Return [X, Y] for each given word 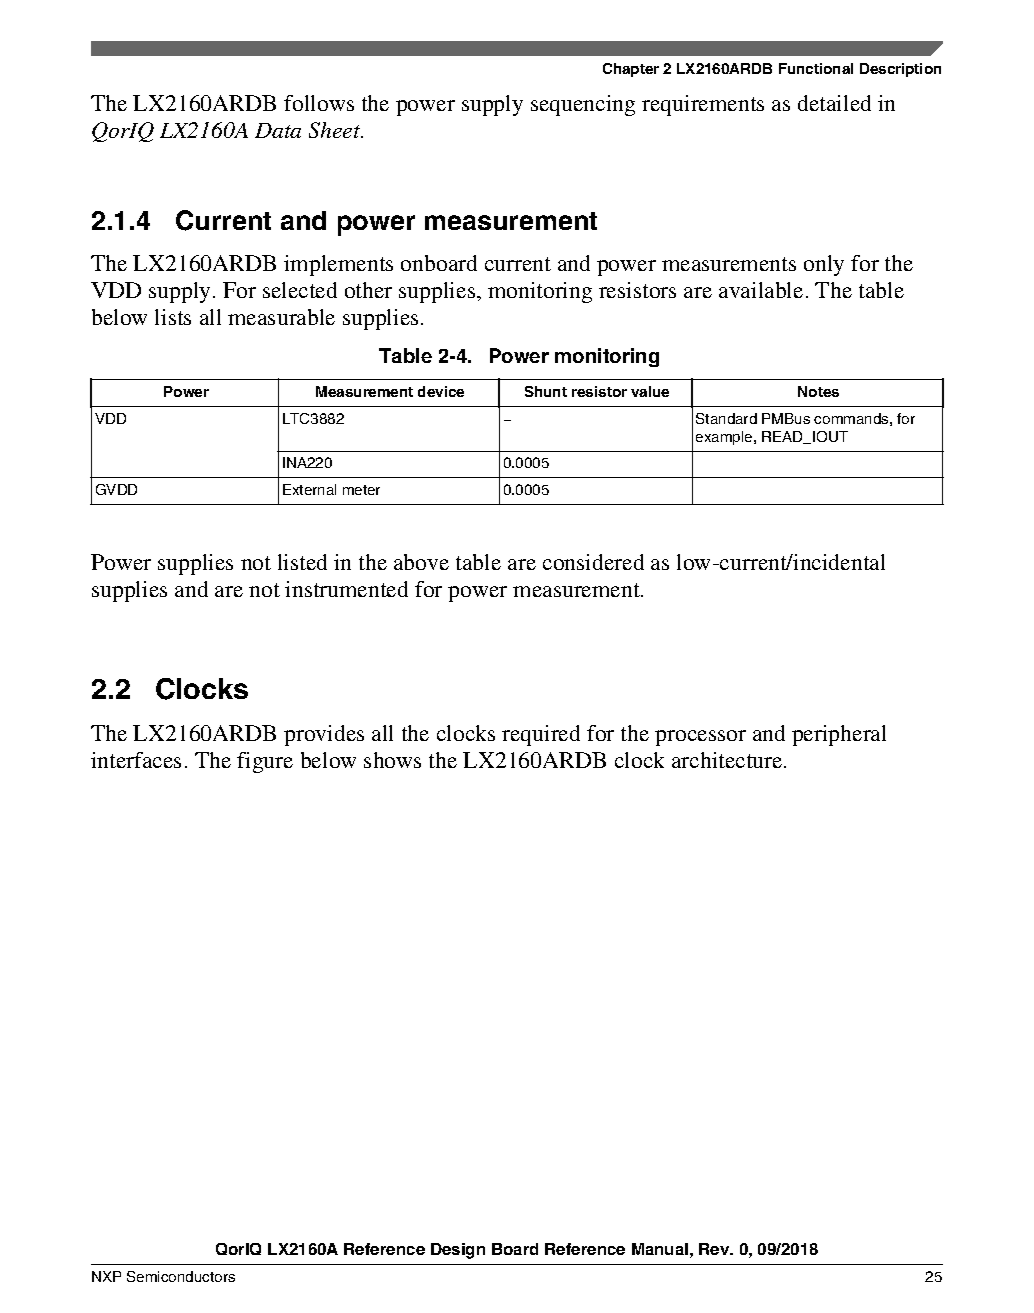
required [541, 735]
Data [278, 130]
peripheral [839, 735]
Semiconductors [181, 1276]
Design [458, 1251]
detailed [834, 103]
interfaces [136, 760]
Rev [715, 1249]
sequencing [583, 105]
